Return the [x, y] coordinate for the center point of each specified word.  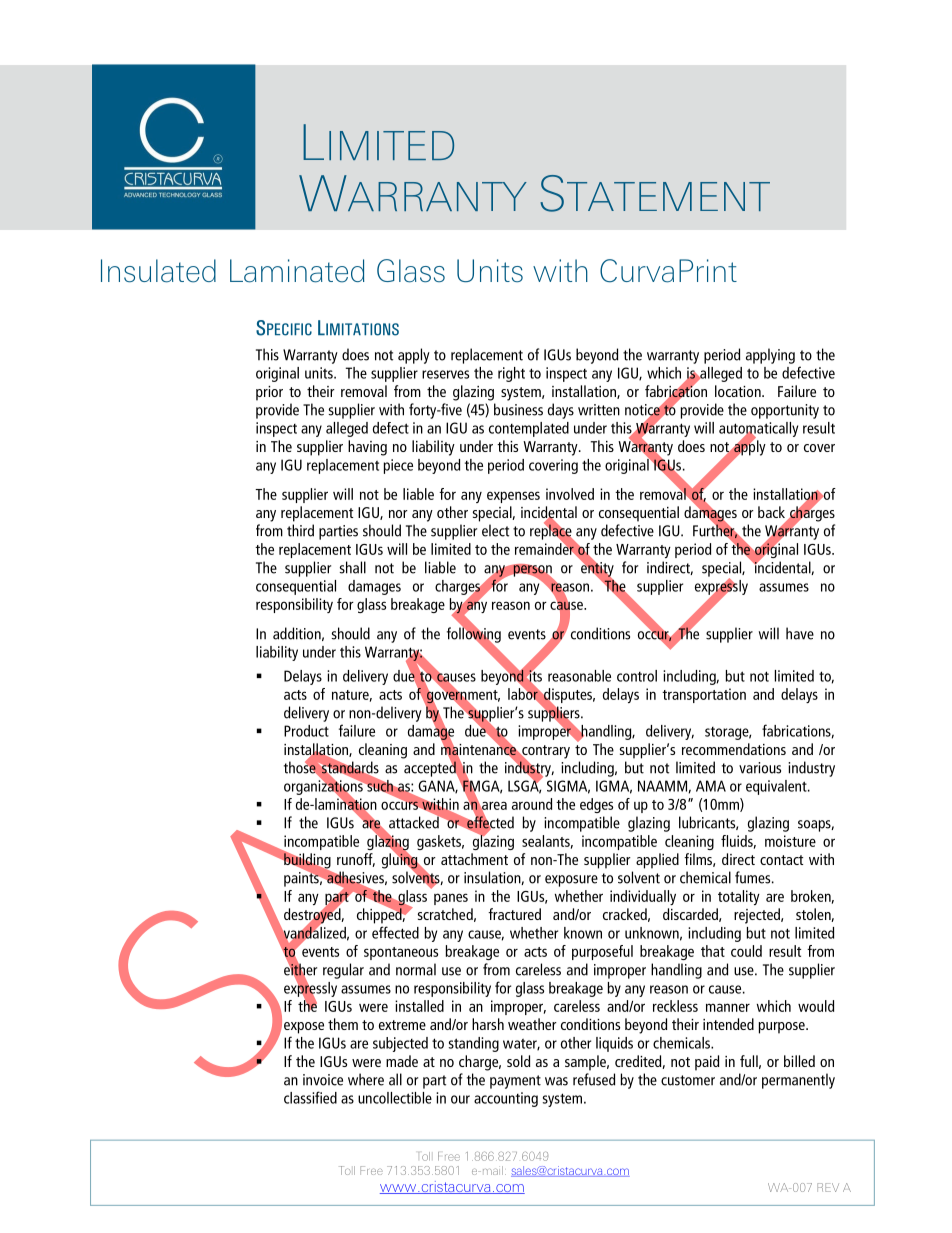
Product [306, 731]
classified [310, 1097]
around [532, 804]
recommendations [734, 749]
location [739, 391]
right [511, 374]
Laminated [297, 271]
